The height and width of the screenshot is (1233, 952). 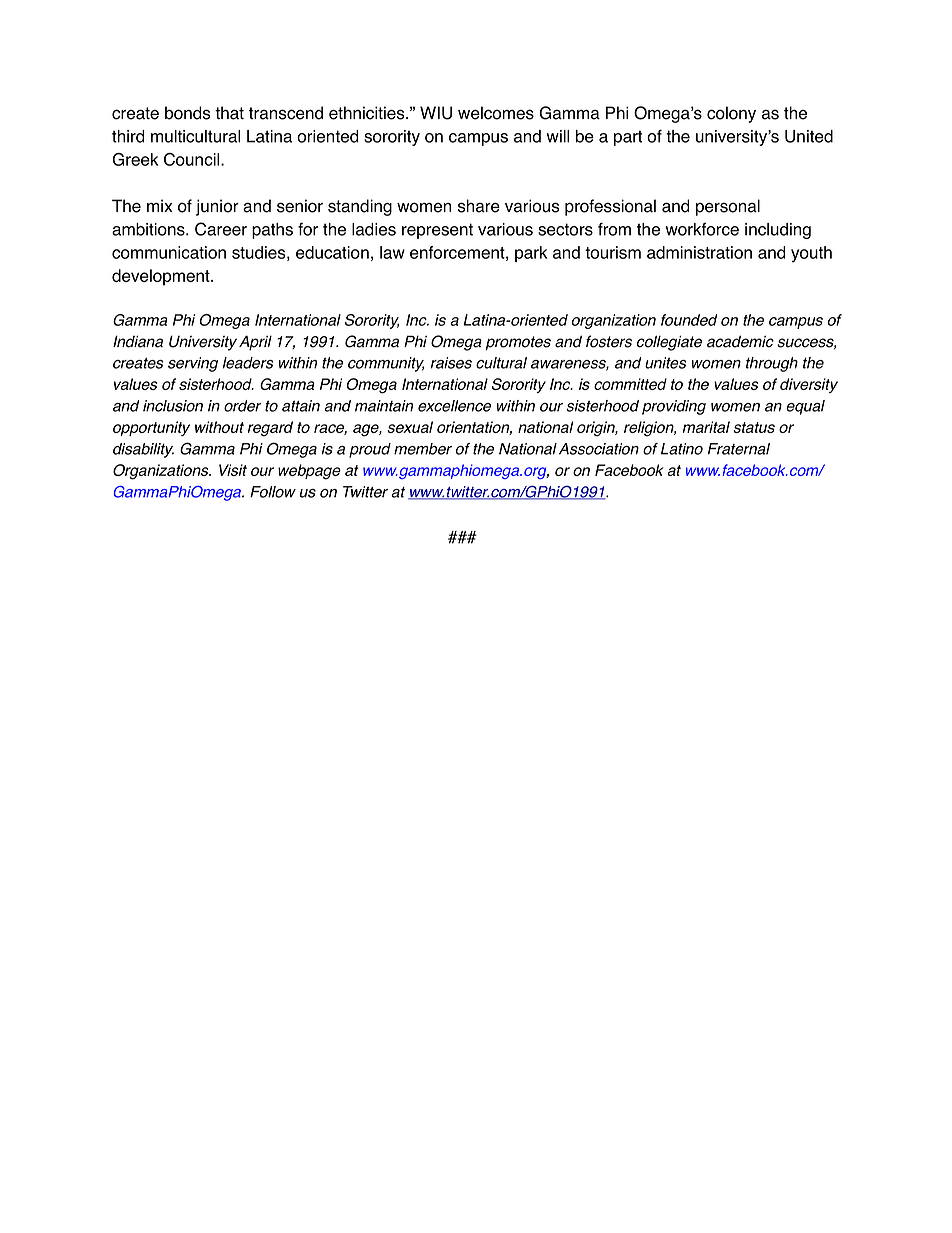 What do you see at coordinates (273, 492) in the screenshot?
I see `Follow` at bounding box center [273, 492].
